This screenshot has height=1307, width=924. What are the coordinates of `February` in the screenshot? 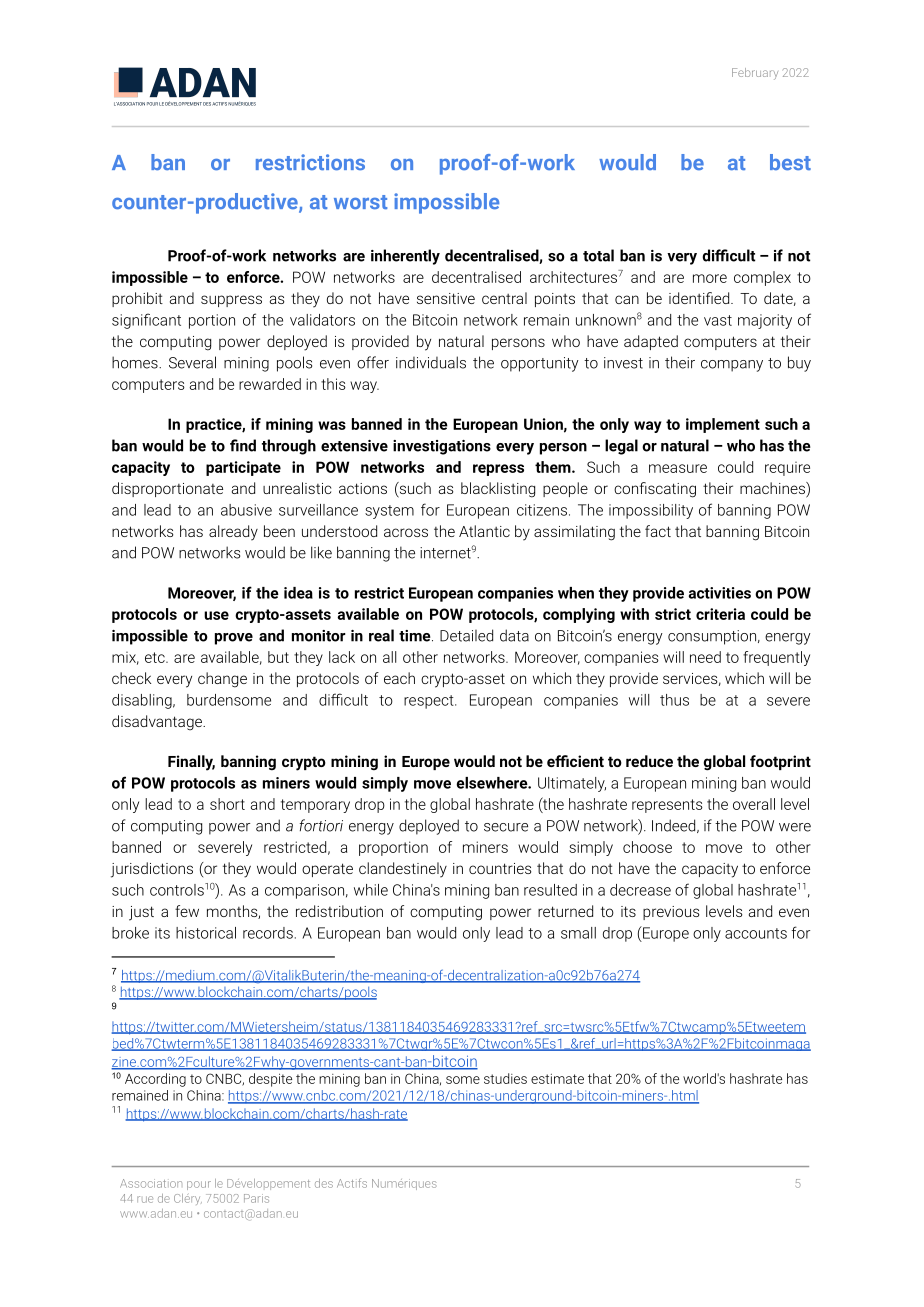 It's located at (755, 74).
